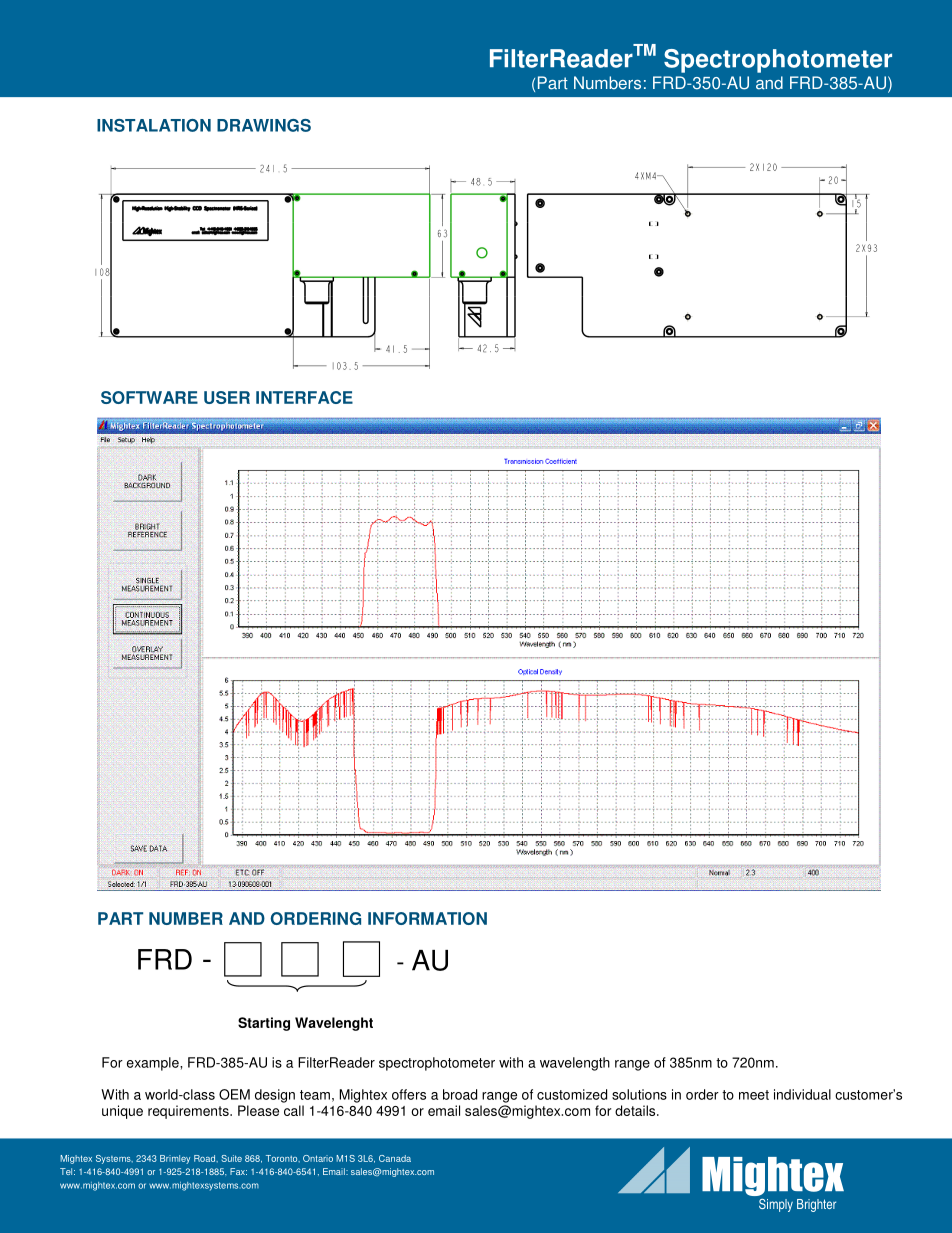 This image has height=1233, width=952. I want to click on Starting, so click(264, 1024).
